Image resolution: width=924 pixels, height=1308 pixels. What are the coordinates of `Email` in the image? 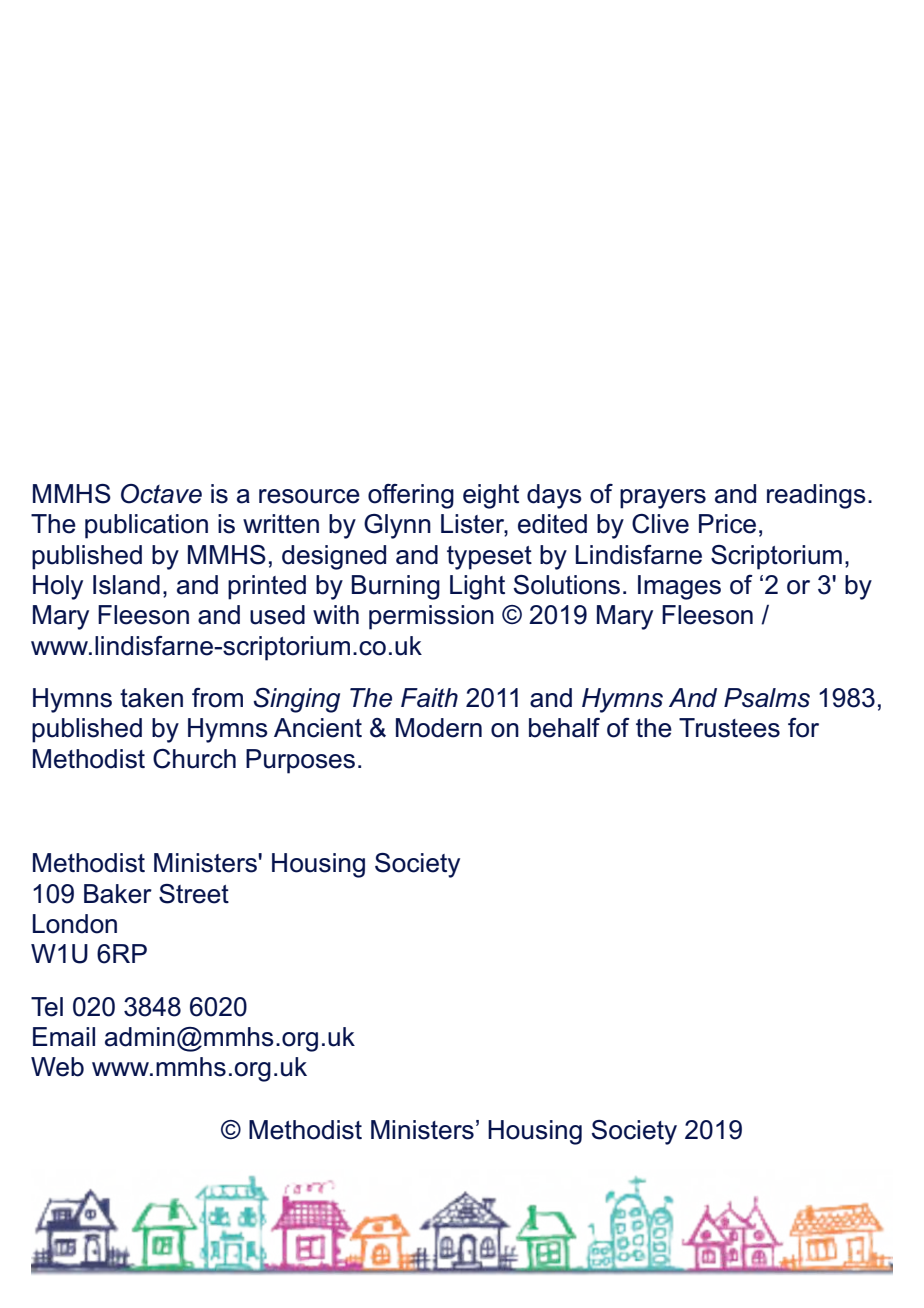 It's located at (64, 1037).
